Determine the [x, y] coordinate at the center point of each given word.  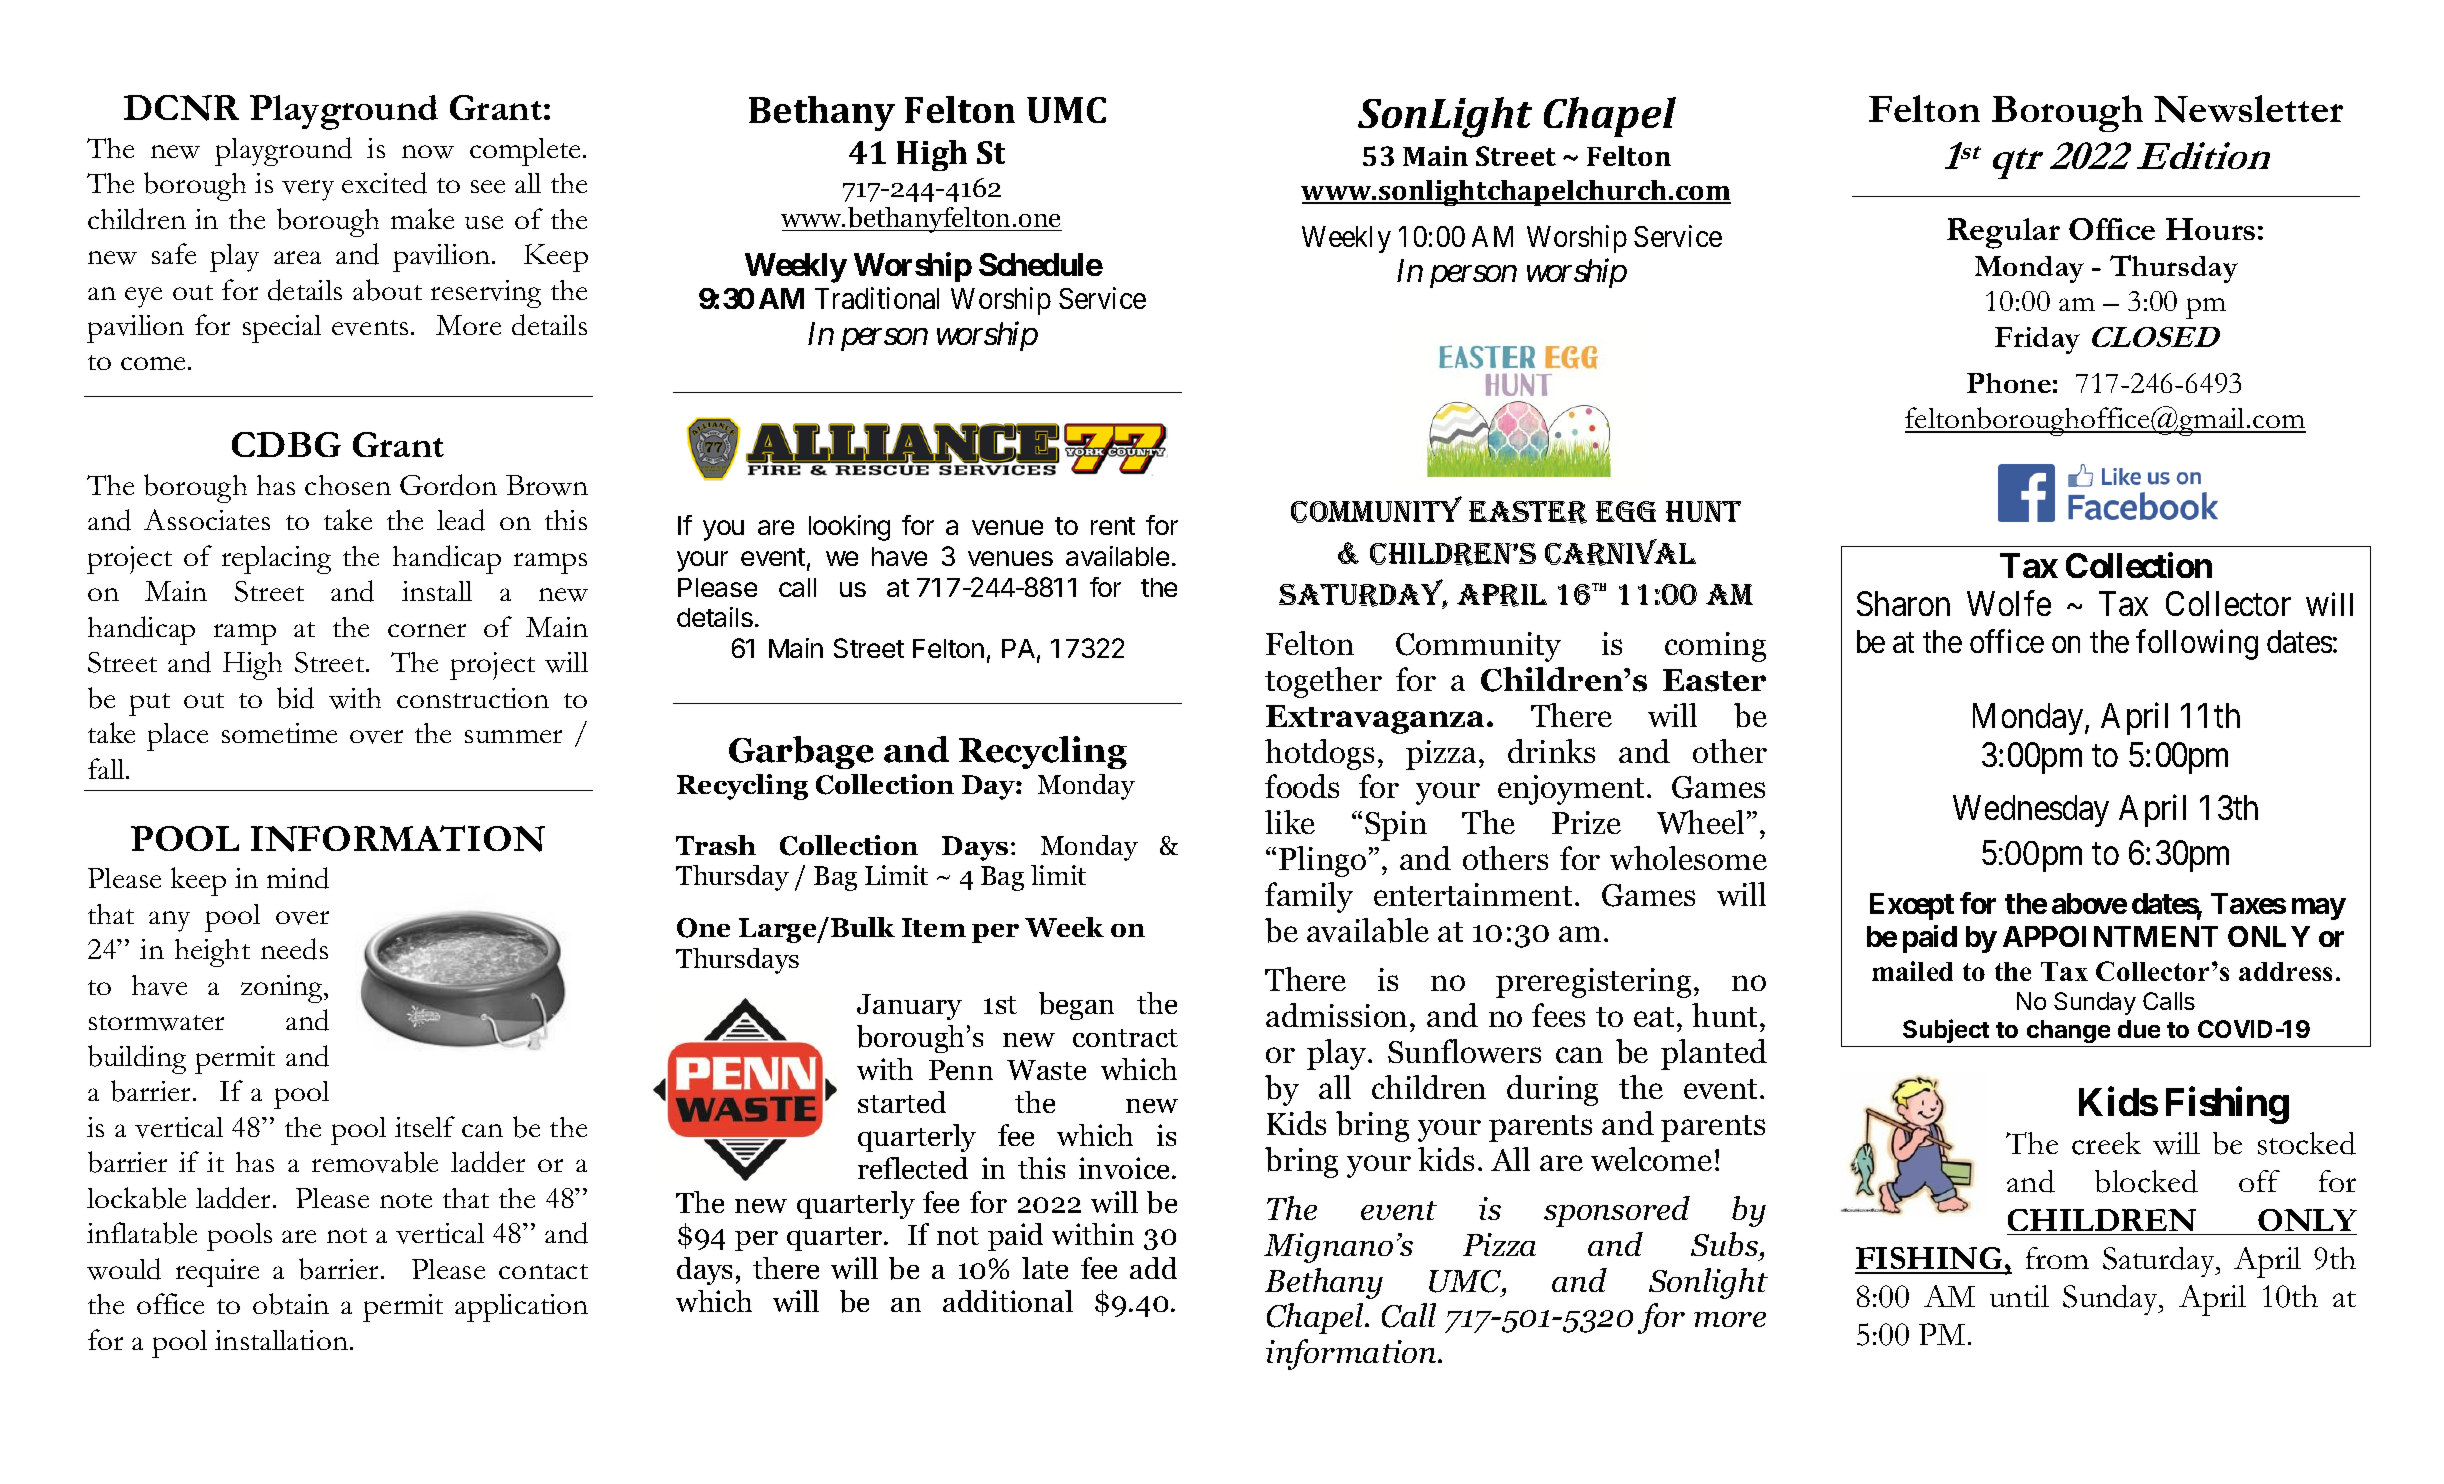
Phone [2009, 383]
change [2068, 1031]
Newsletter [2248, 109]
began [1076, 1006]
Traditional [877, 298]
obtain [291, 1304]
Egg [1626, 511]
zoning [283, 989]
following [2197, 645]
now [428, 152]
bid [295, 698]
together [1323, 682]
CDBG [286, 444]
